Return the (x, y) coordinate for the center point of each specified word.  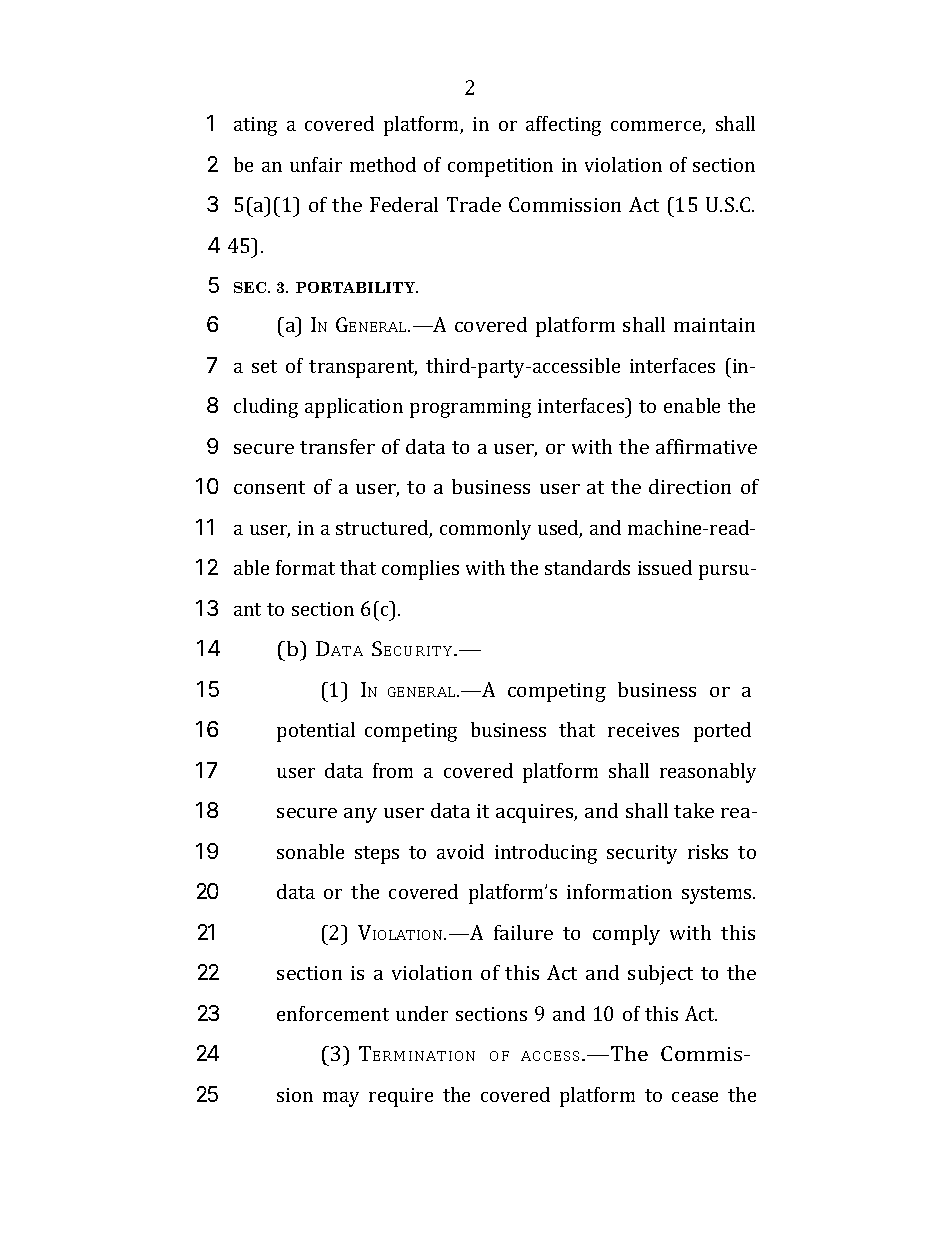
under (422, 1013)
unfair (316, 164)
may (341, 1099)
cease (695, 1097)
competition (500, 167)
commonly (485, 530)
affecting (563, 126)
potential (316, 732)
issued (665, 567)
